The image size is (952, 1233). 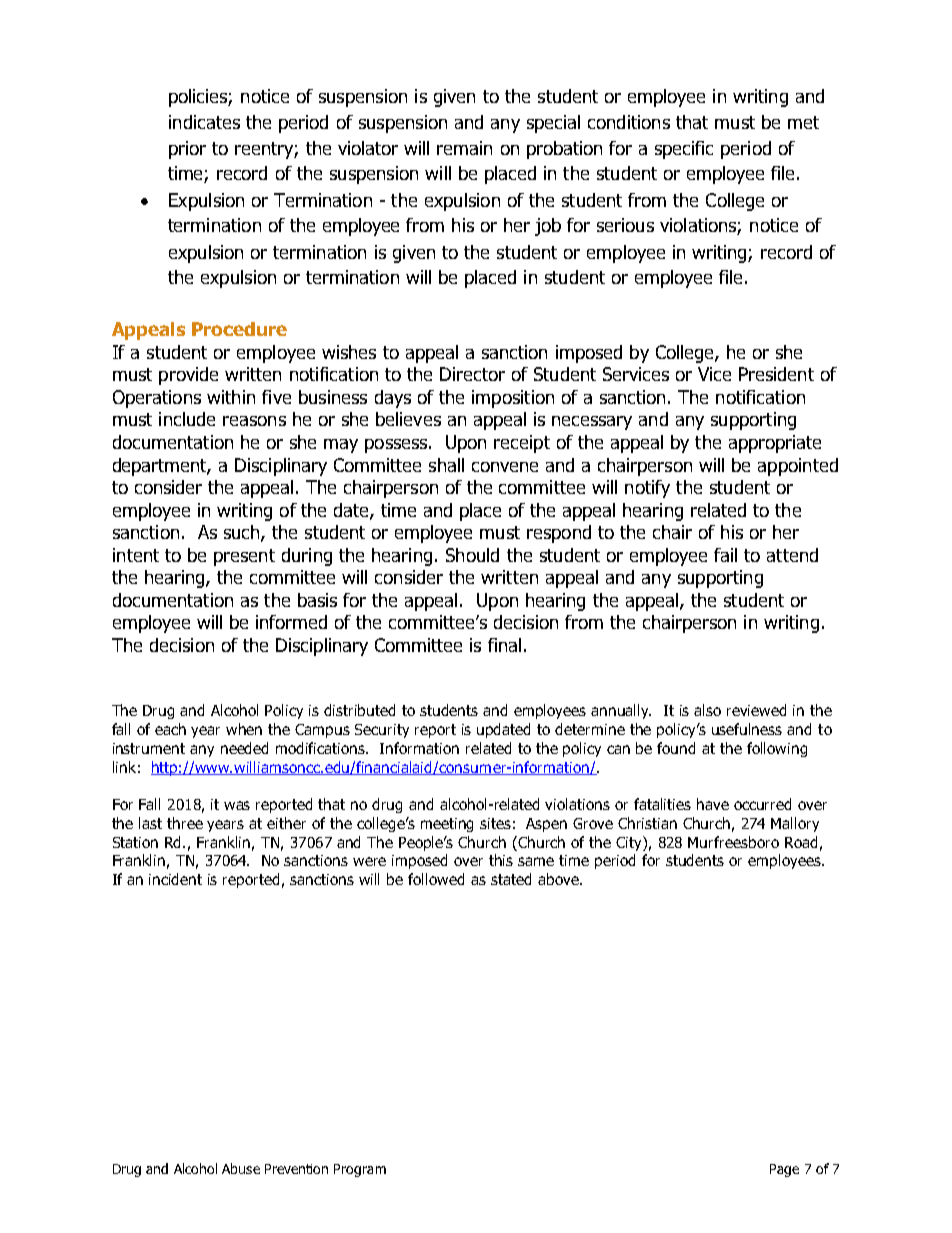 What do you see at coordinates (436, 879) in the page?
I see `followed` at bounding box center [436, 879].
